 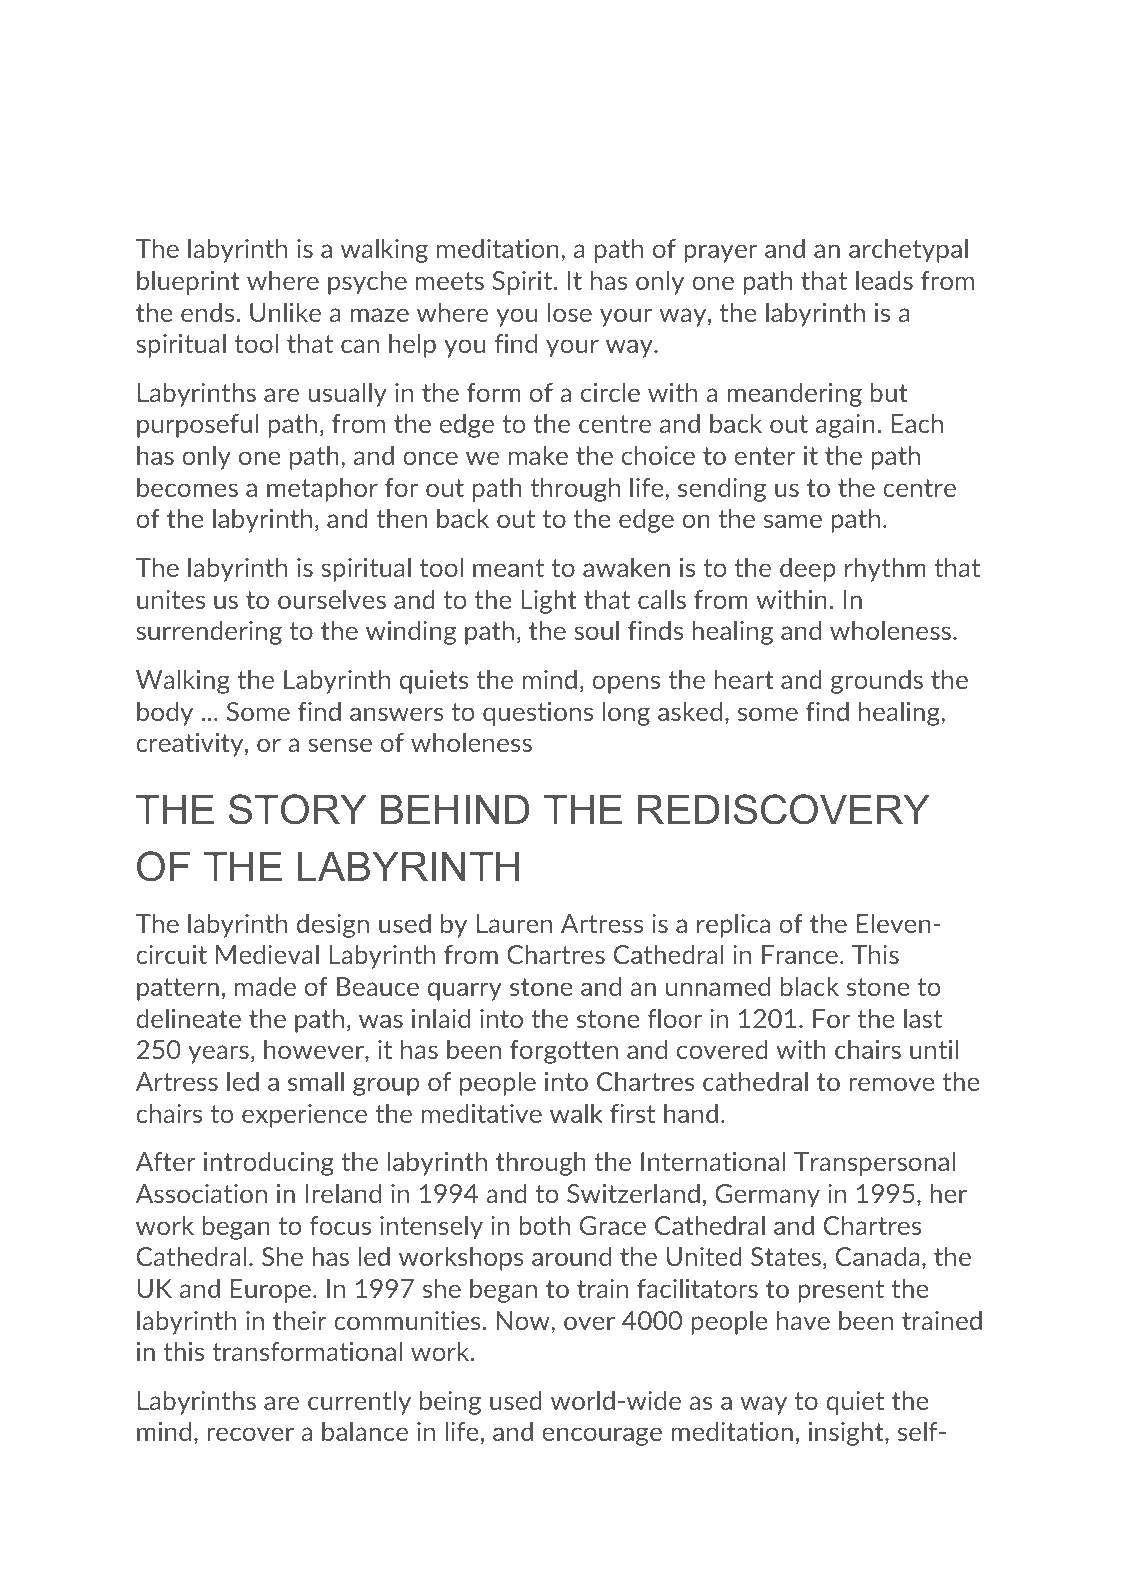 I want to click on introducing, so click(x=269, y=1163).
